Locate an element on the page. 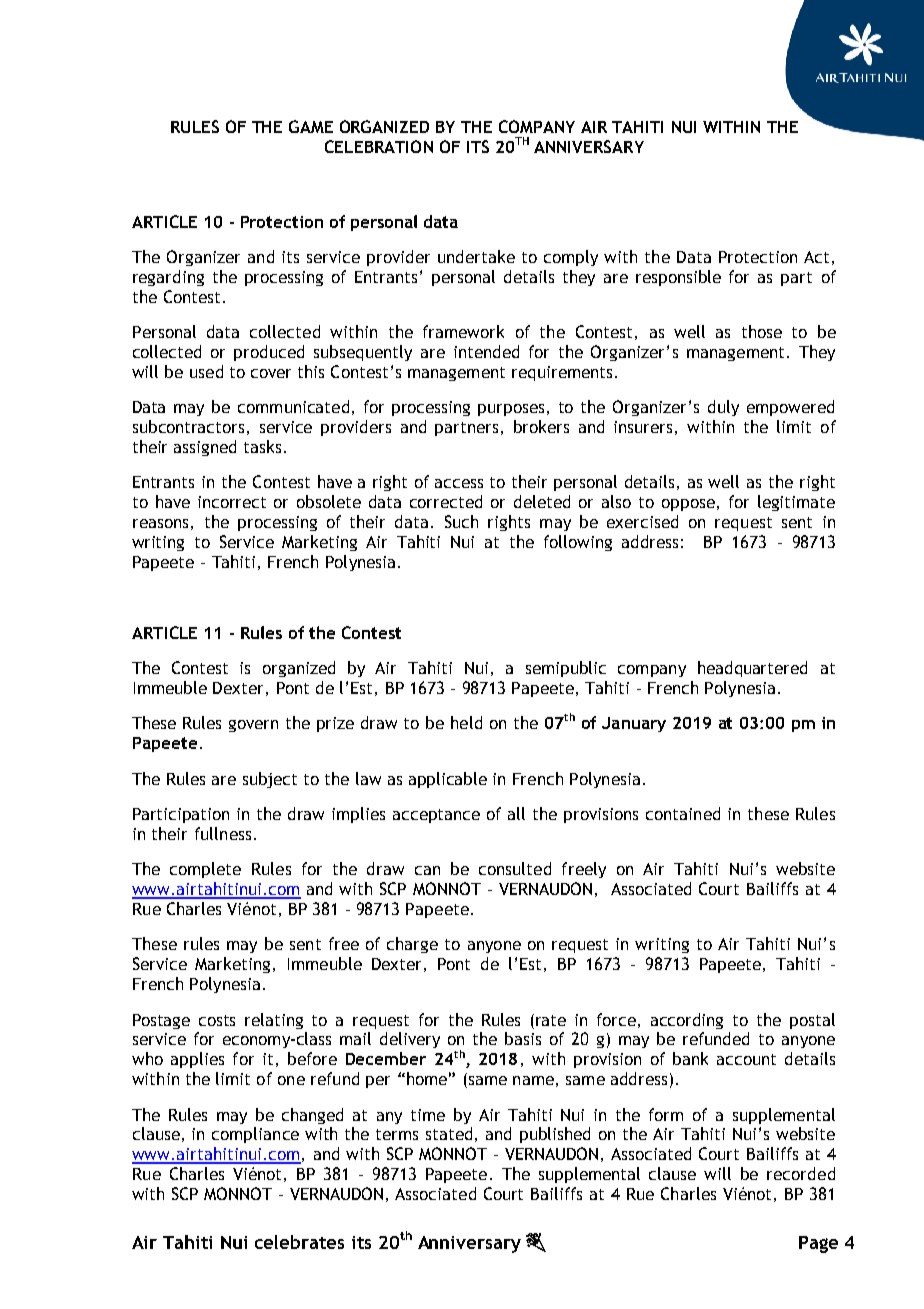 This page has height=1309, width=924. headquartered is located at coordinates (752, 669).
